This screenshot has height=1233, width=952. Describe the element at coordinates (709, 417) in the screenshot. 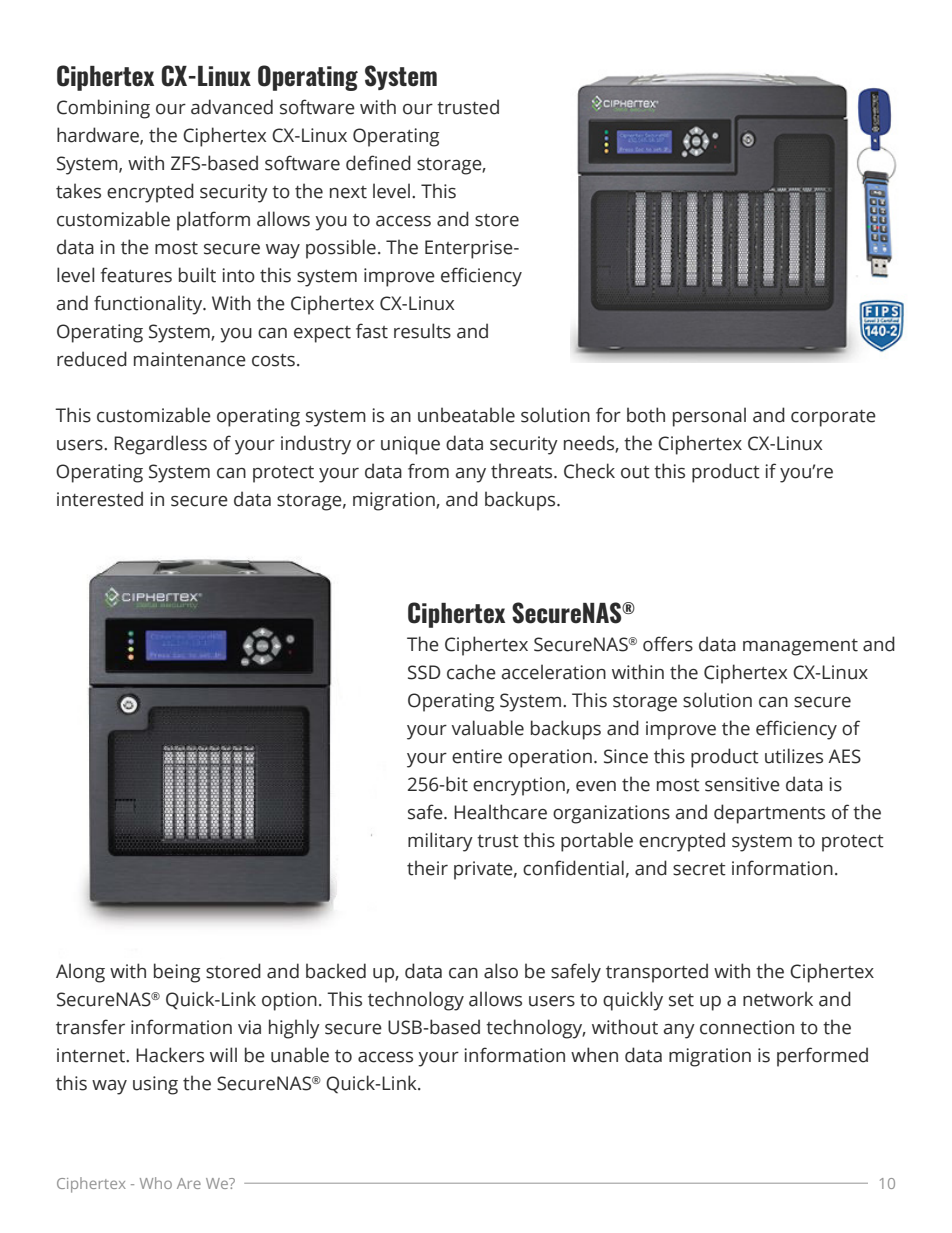

I see `personal` at that location.
